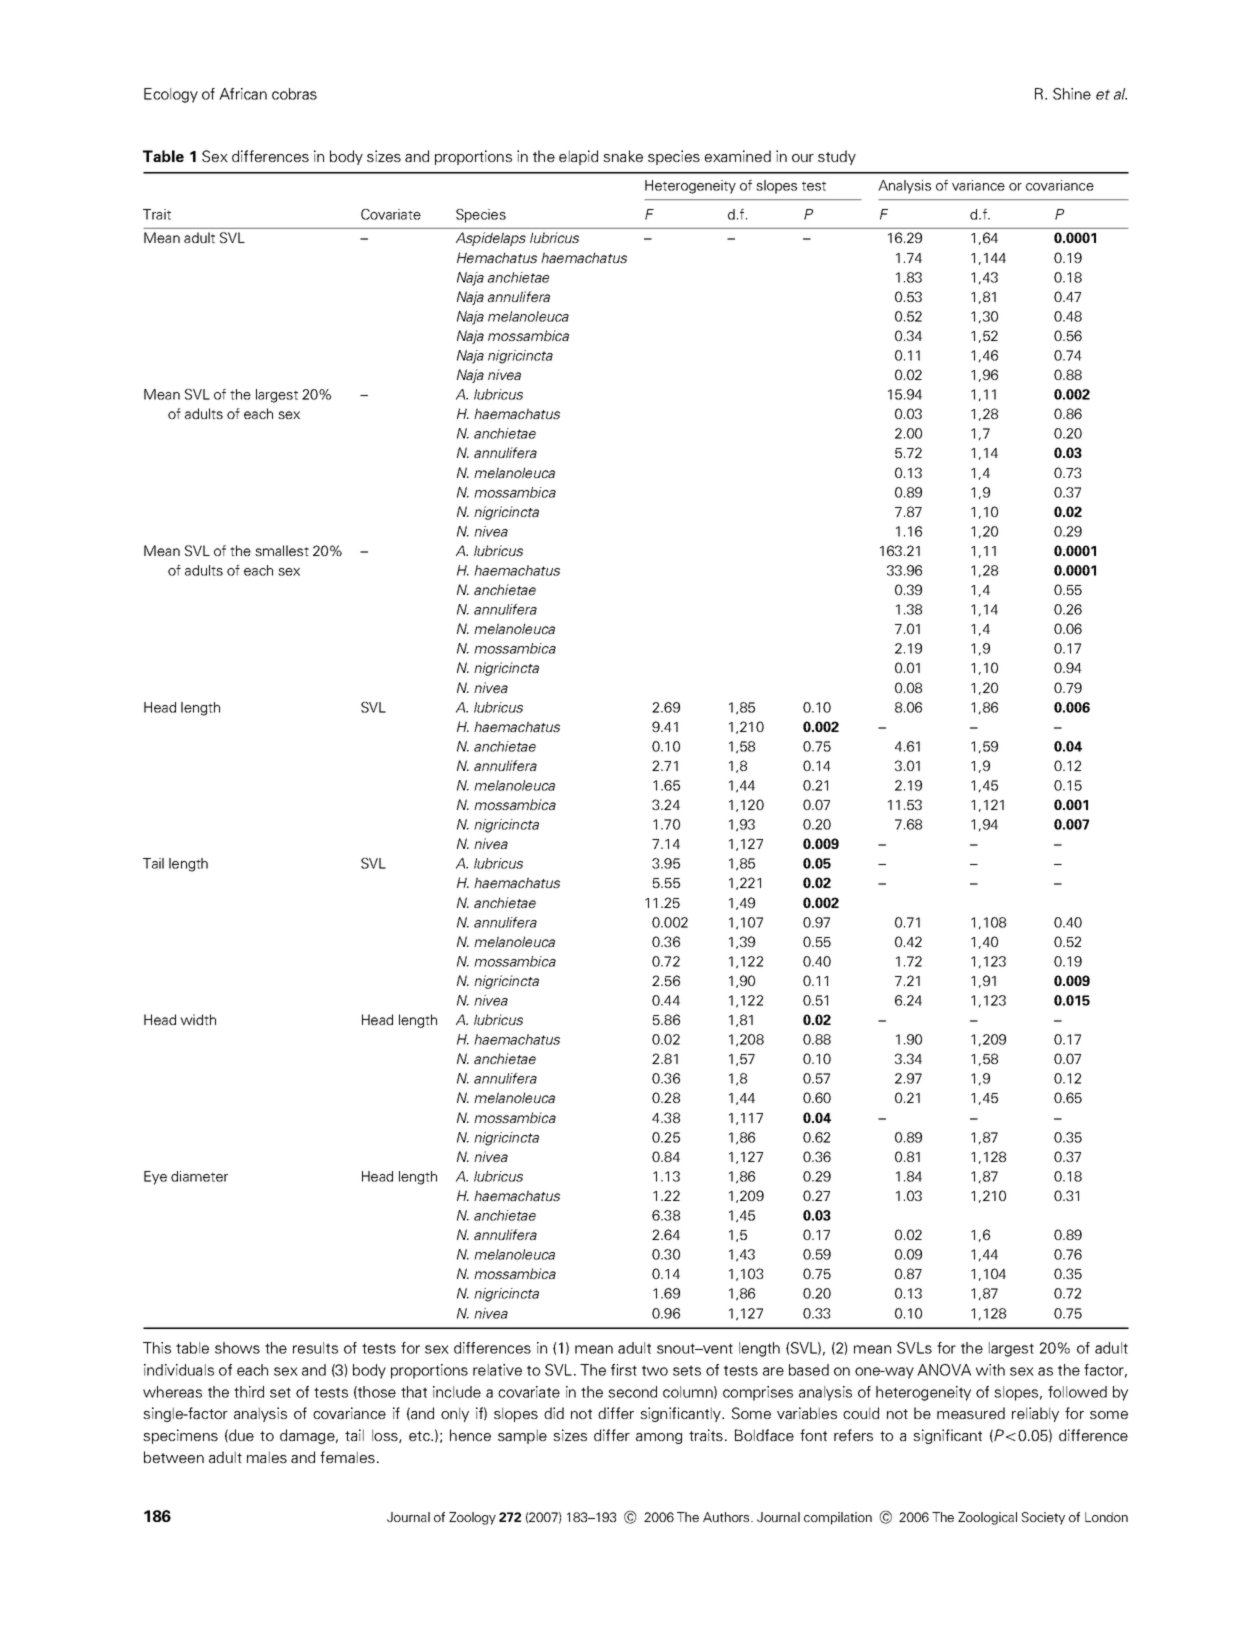 This image has width=1242, height=1633. Describe the element at coordinates (990, 1370) in the image. I see `with` at that location.
